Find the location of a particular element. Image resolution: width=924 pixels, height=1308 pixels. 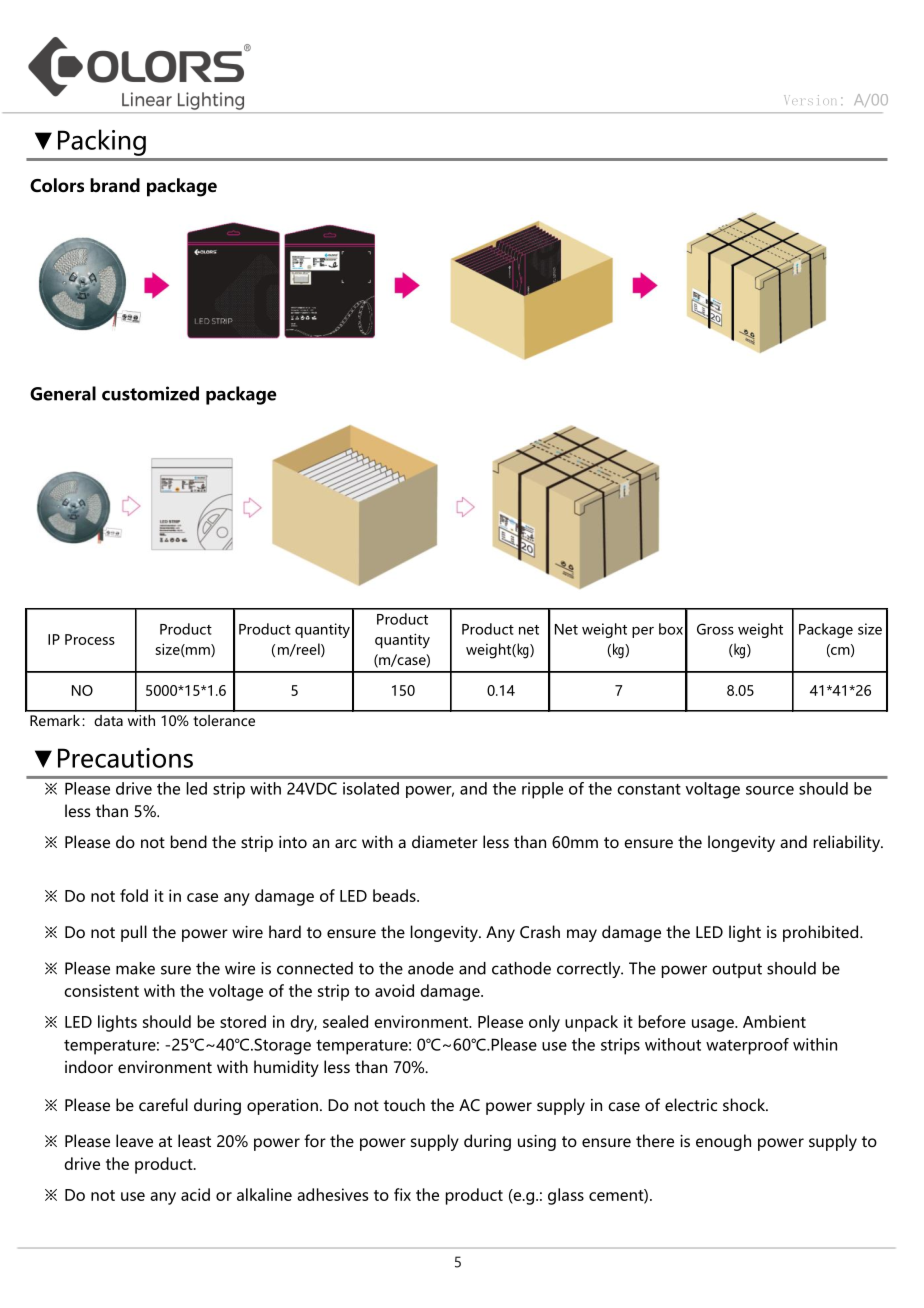

brand is located at coordinates (115, 185).
